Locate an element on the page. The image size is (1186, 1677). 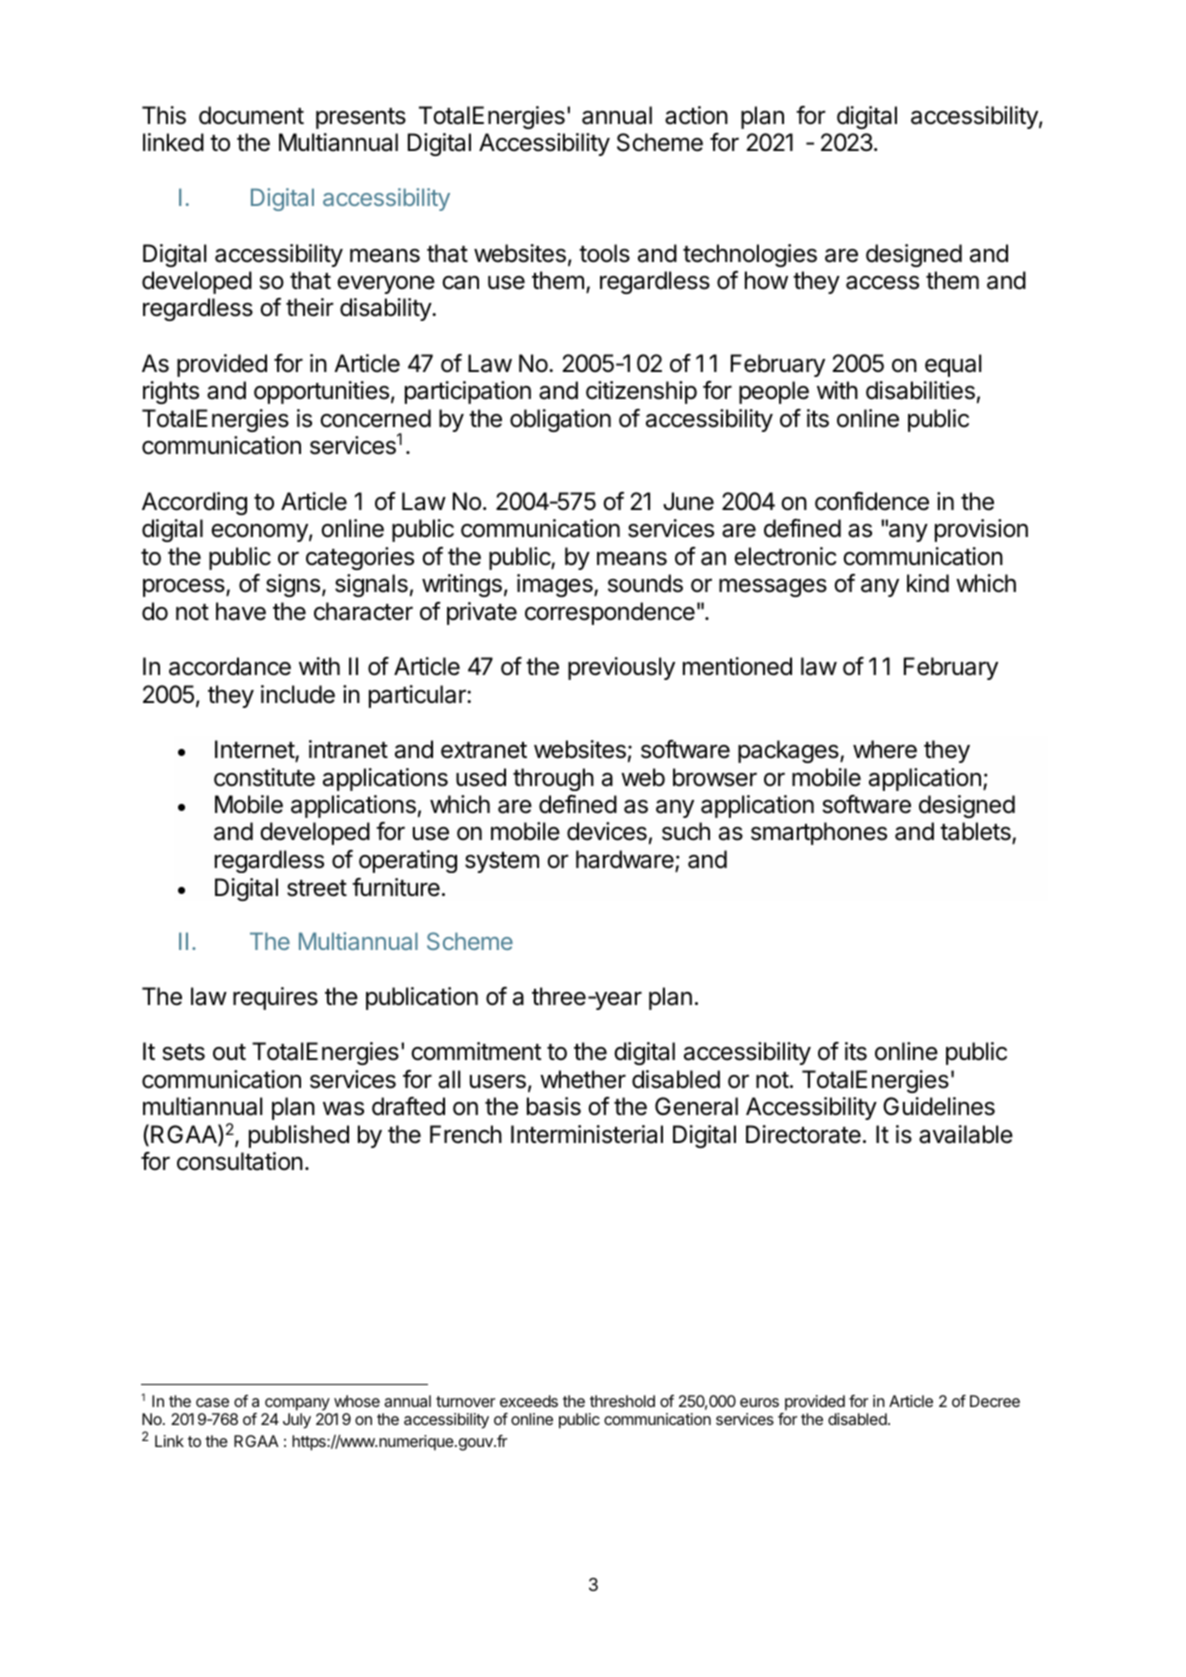
document is located at coordinates (251, 115).
